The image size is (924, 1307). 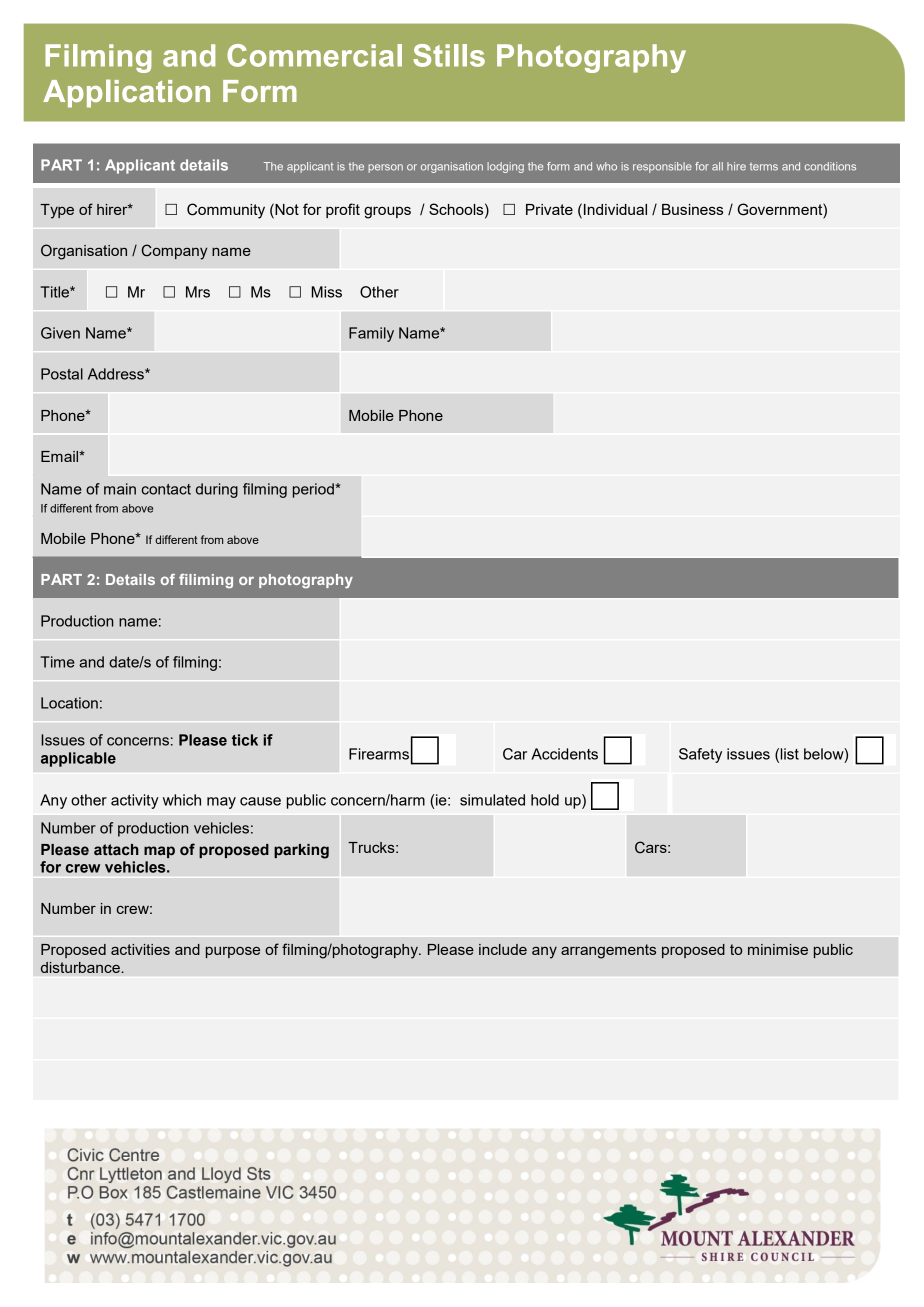 I want to click on groups, so click(x=387, y=212).
